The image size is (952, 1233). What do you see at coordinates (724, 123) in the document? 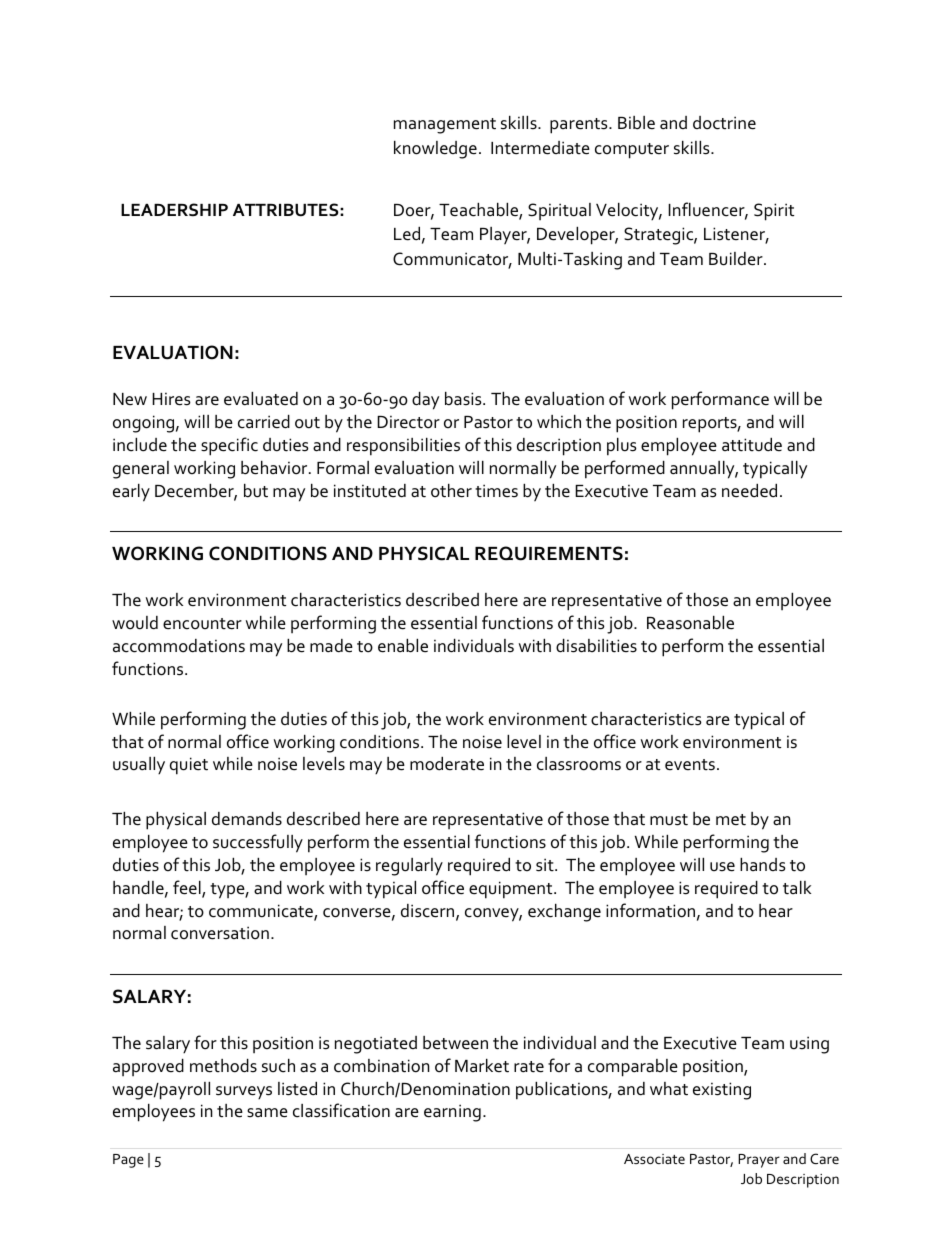
I see `doctrine` at bounding box center [724, 123].
